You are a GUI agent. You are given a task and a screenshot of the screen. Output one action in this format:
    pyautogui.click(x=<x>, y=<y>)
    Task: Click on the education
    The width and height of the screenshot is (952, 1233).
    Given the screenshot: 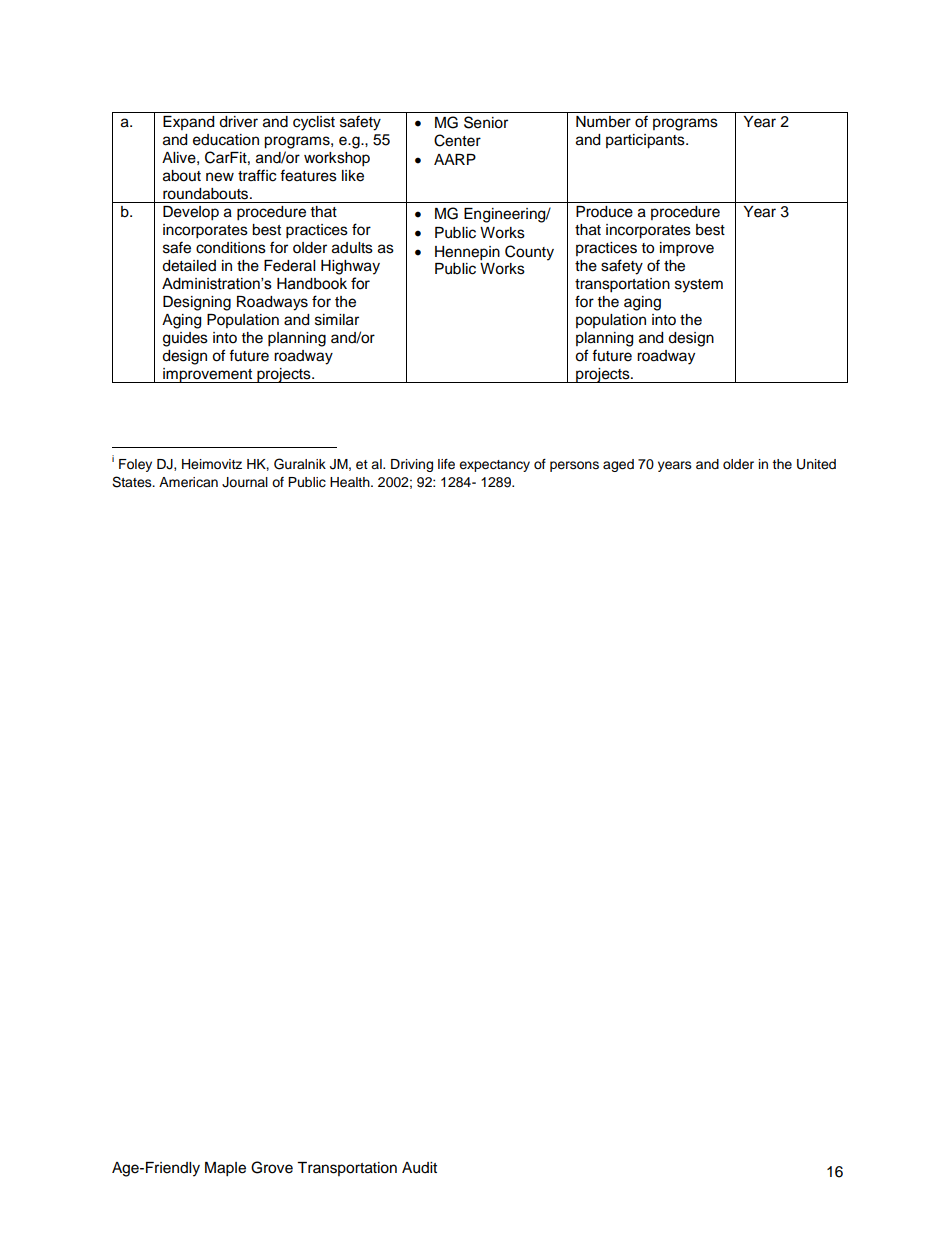 What is the action you would take?
    pyautogui.click(x=226, y=140)
